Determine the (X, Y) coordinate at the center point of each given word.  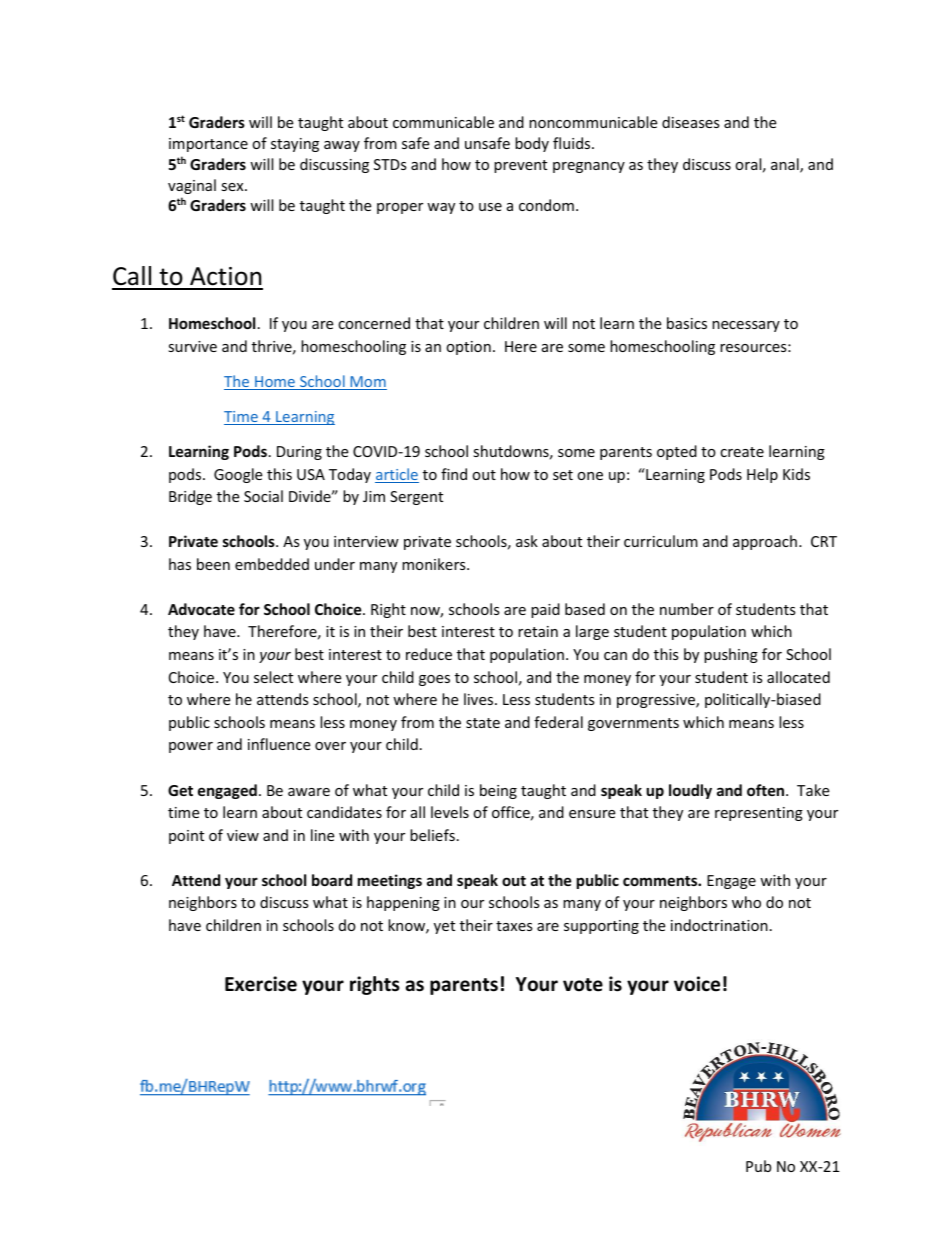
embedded (272, 564)
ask (527, 541)
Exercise (261, 984)
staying (295, 145)
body (532, 144)
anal (786, 165)
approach (765, 542)
